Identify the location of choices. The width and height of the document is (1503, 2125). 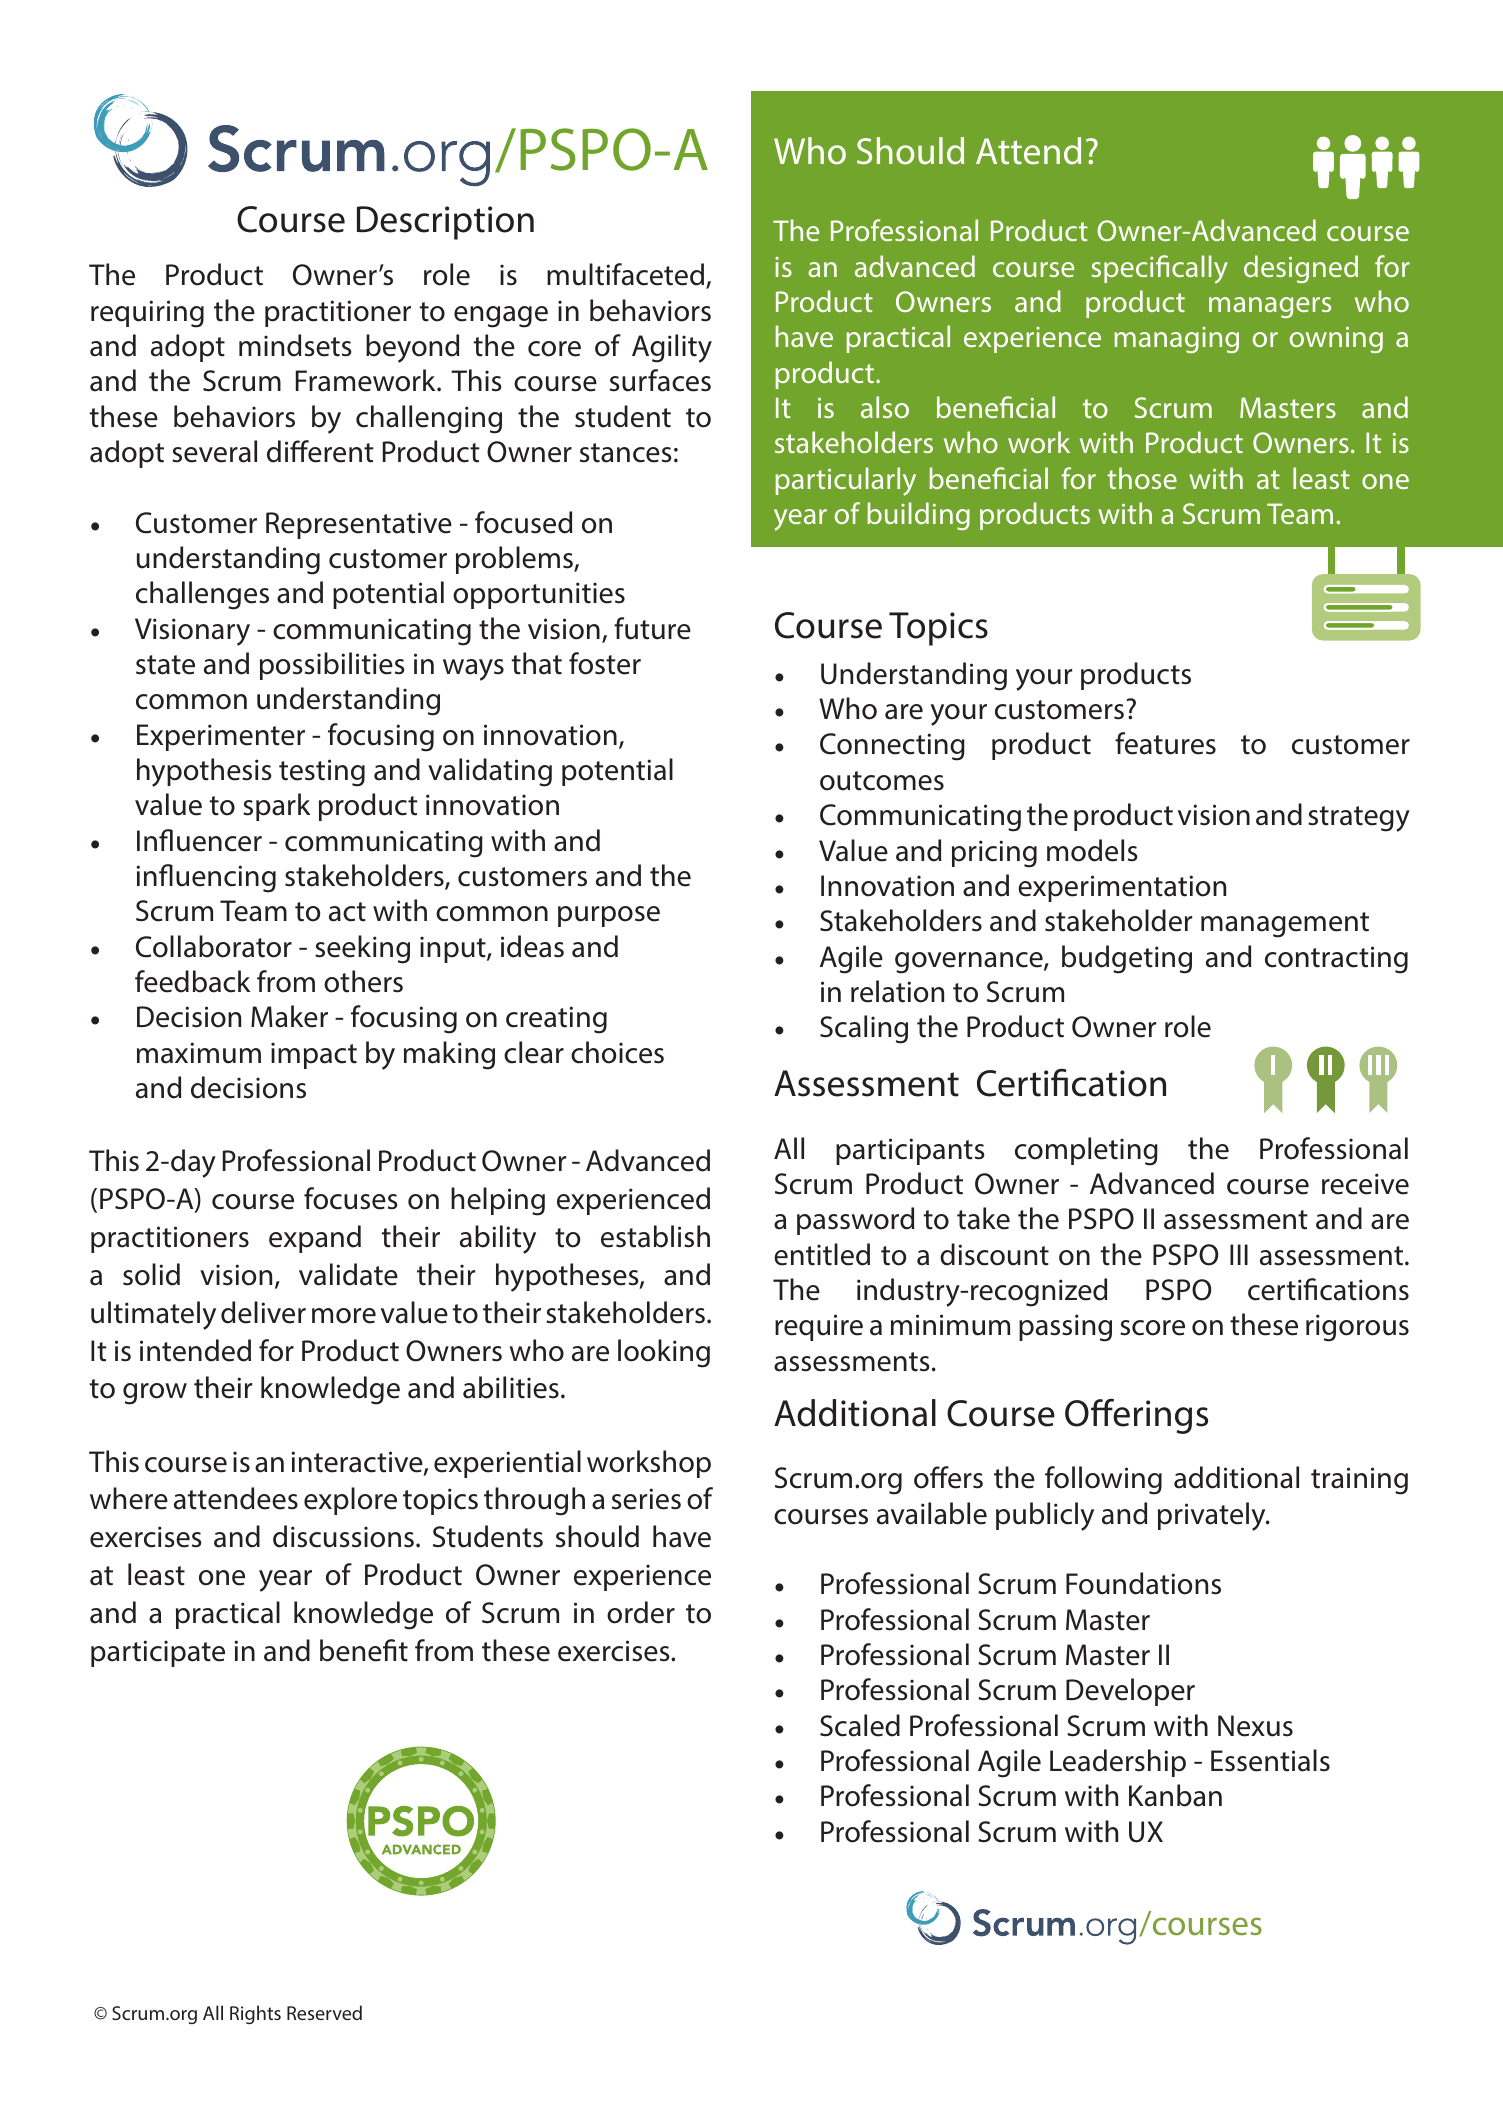
(617, 1052).
